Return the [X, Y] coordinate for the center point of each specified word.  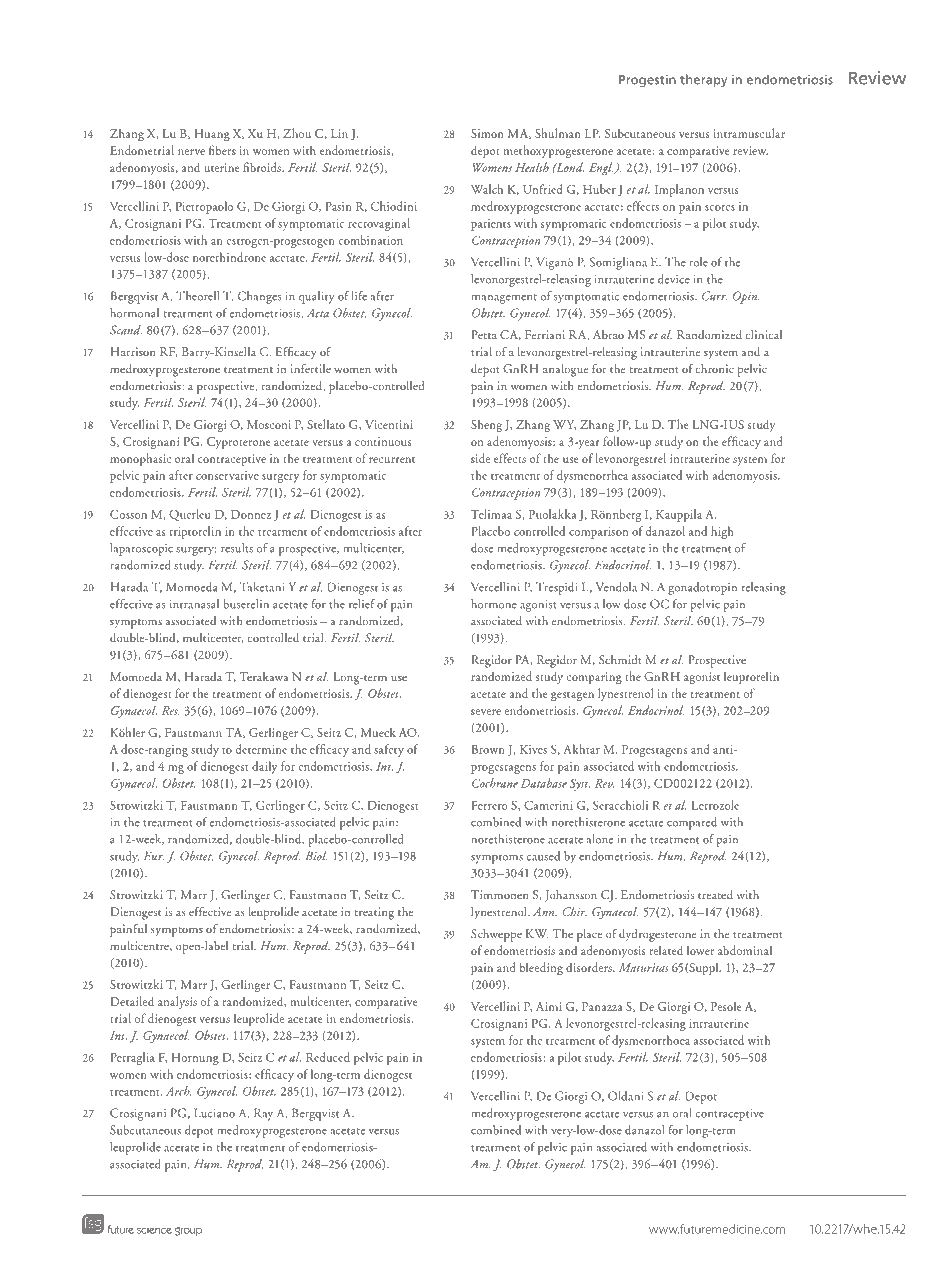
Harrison [133, 351]
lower [700, 950]
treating [374, 913]
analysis [177, 1002]
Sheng [486, 426]
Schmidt [620, 659]
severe [486, 712]
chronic [714, 368]
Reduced [328, 1057]
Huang [212, 135]
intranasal [194, 604]
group [188, 1231]
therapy [703, 80]
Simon [487, 133]
